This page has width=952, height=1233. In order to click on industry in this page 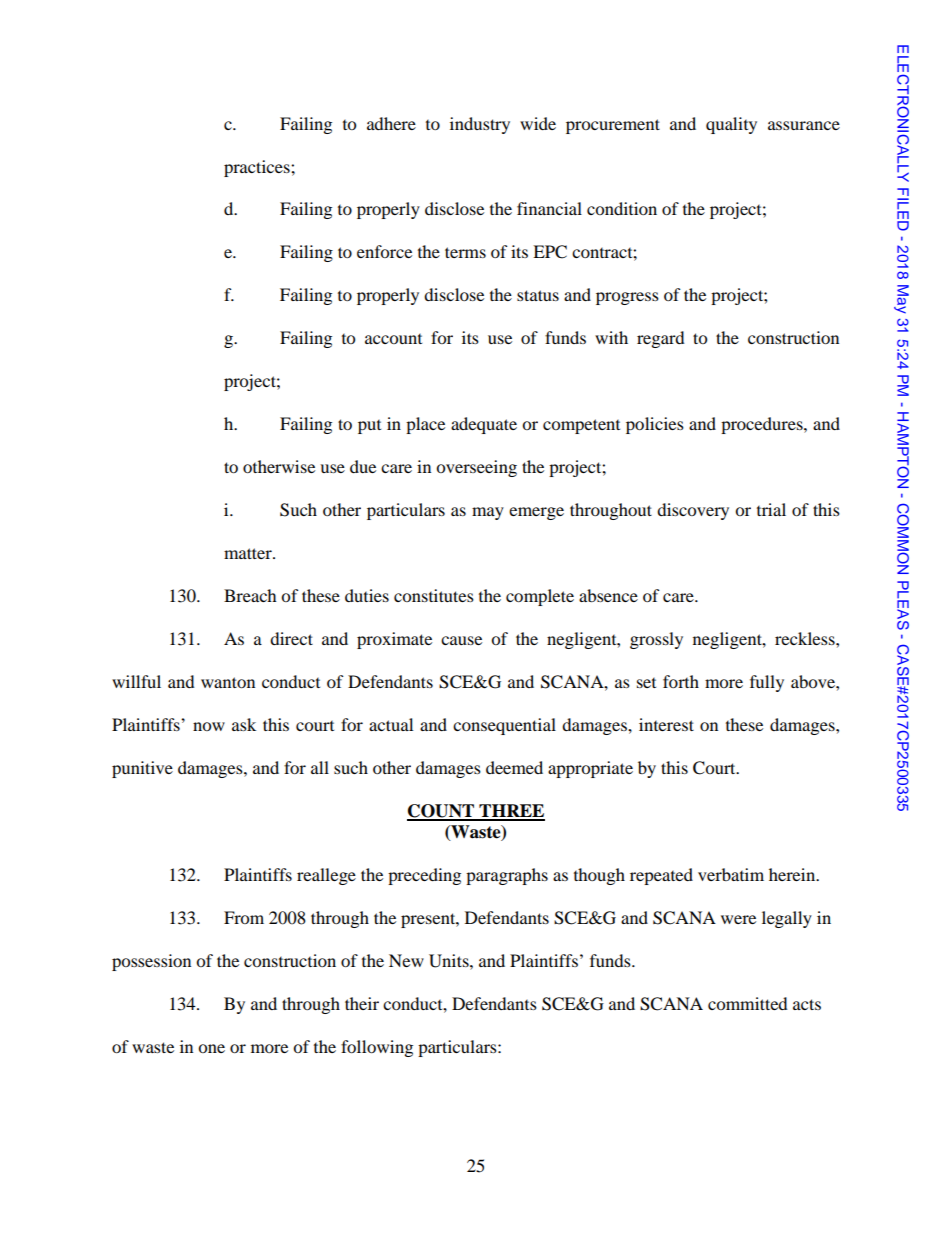, I will do `click(480, 125)`.
